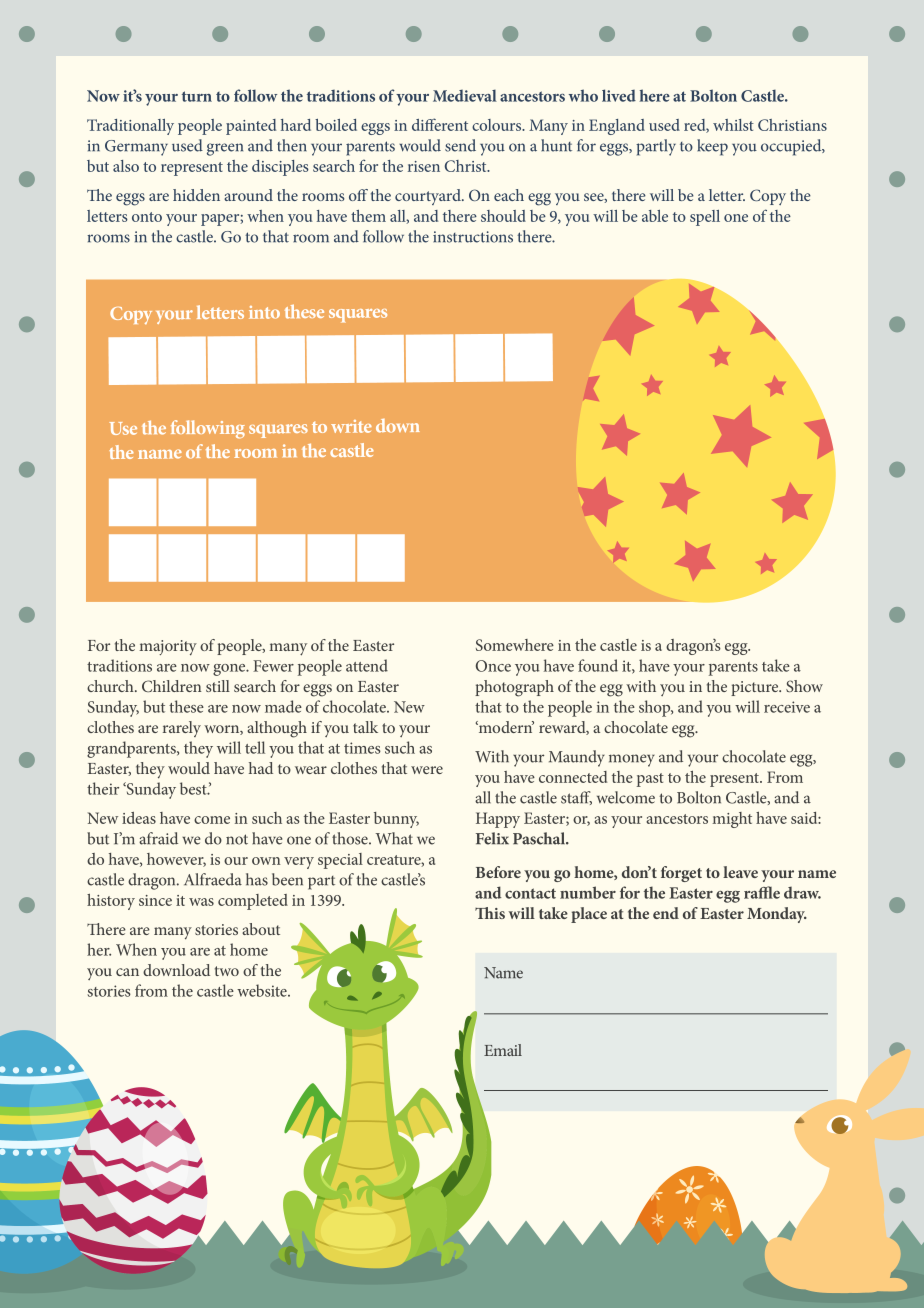  Describe the element at coordinates (227, 971) in the screenshot. I see `two` at that location.
